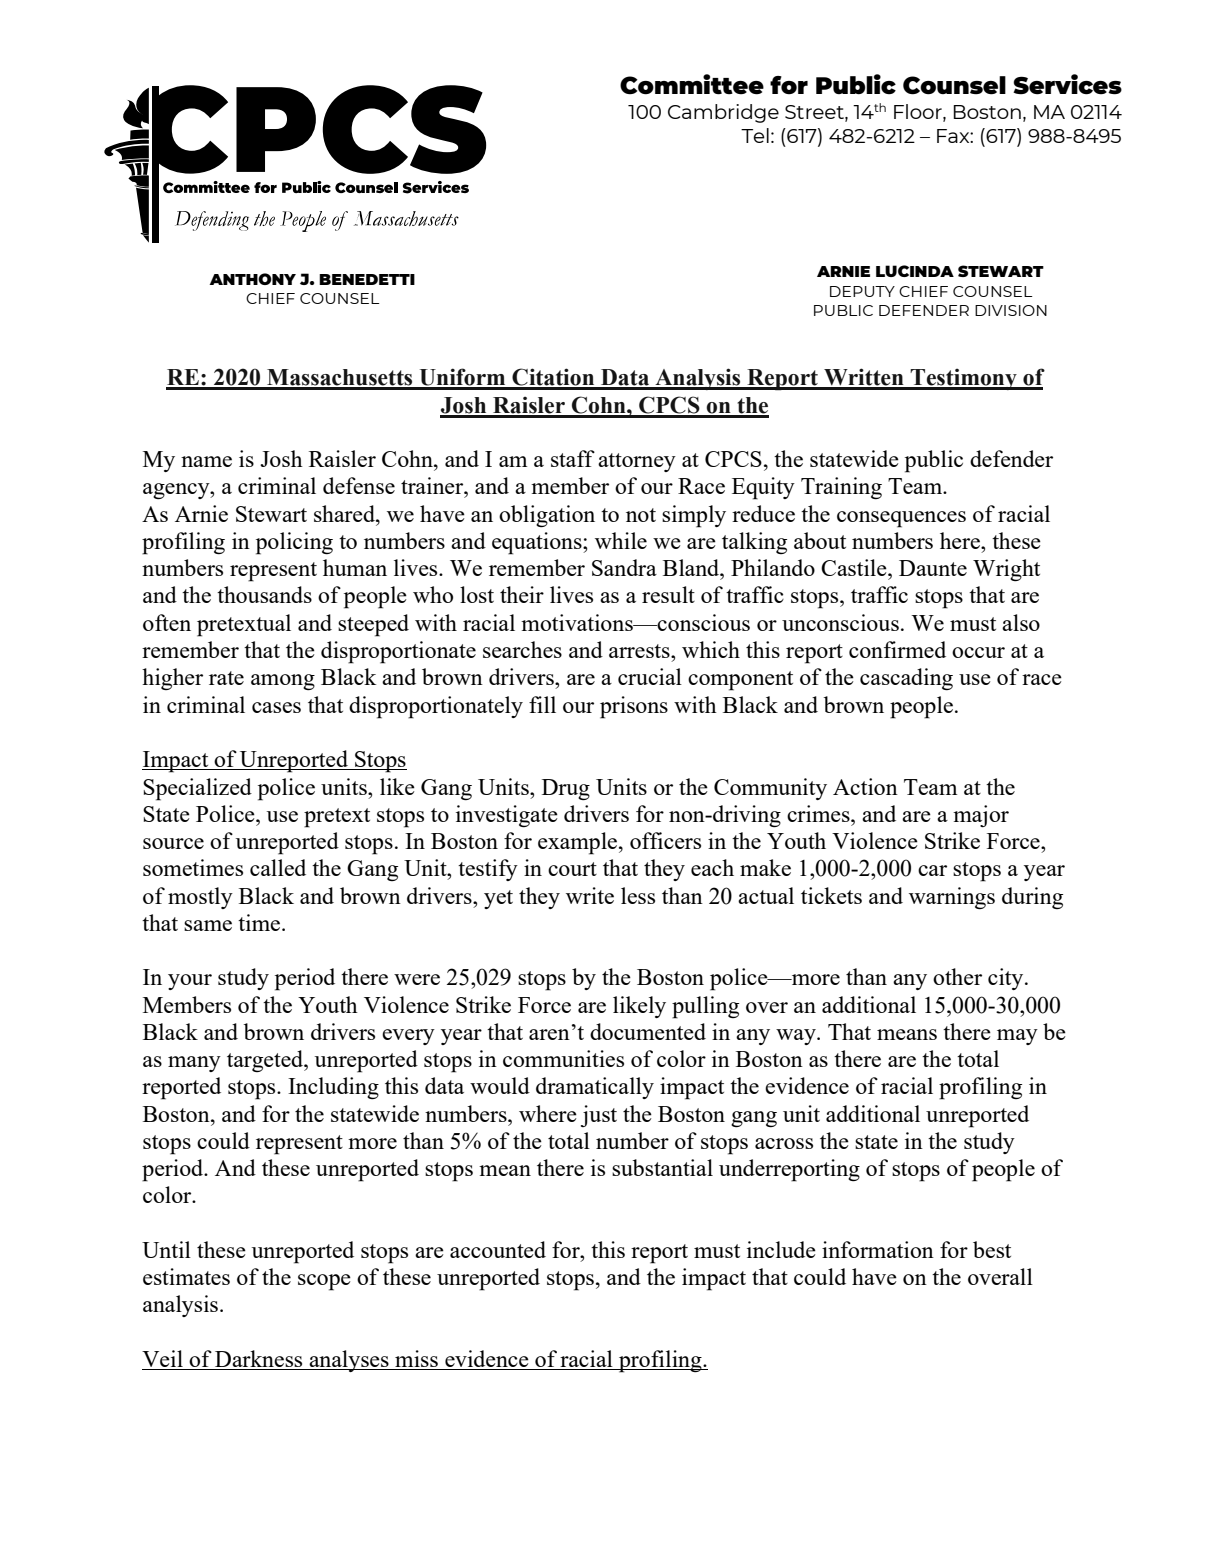 Image resolution: width=1209 pixels, height=1565 pixels. What do you see at coordinates (992, 1249) in the screenshot?
I see `best` at bounding box center [992, 1249].
